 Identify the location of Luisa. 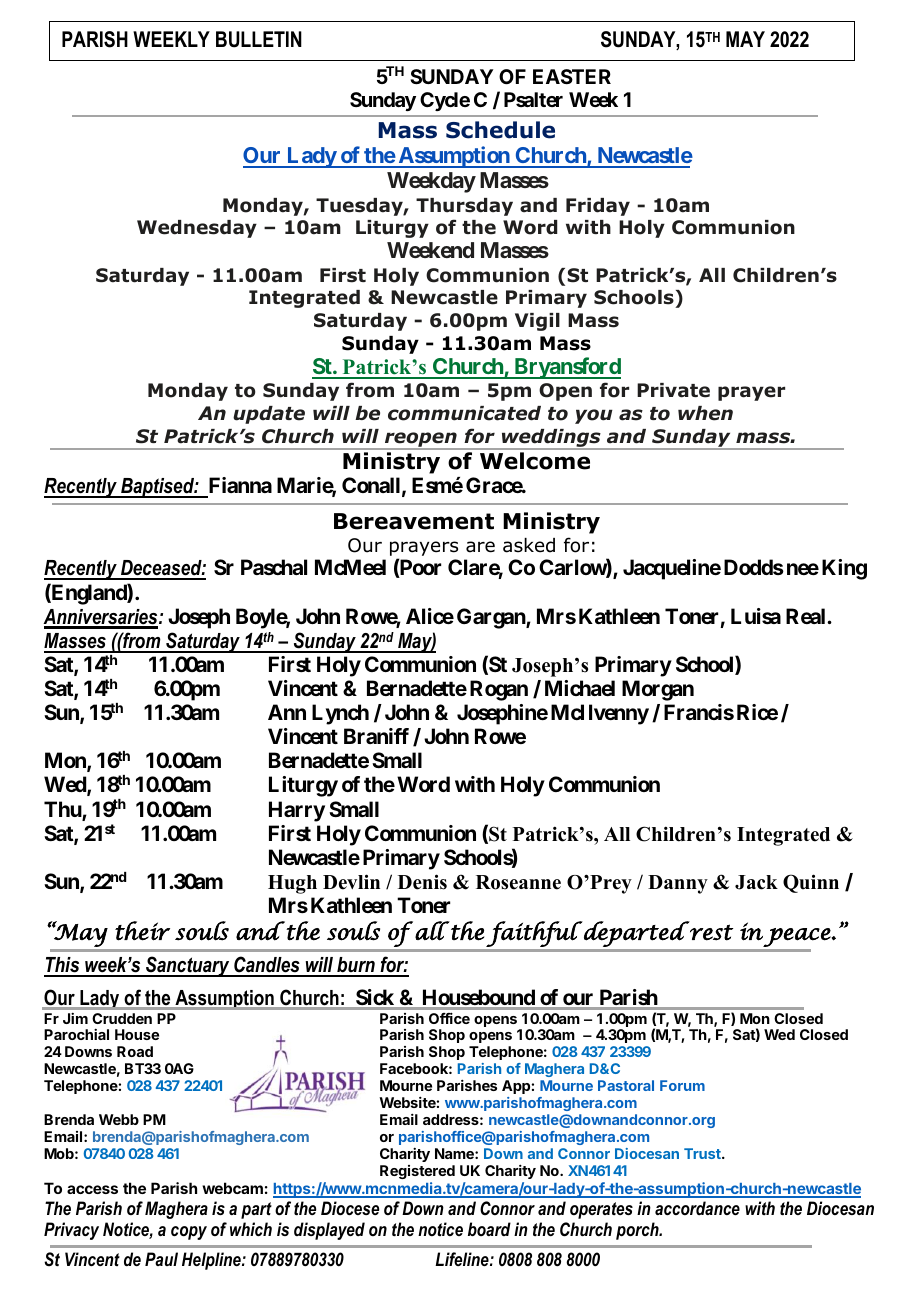
(756, 616).
